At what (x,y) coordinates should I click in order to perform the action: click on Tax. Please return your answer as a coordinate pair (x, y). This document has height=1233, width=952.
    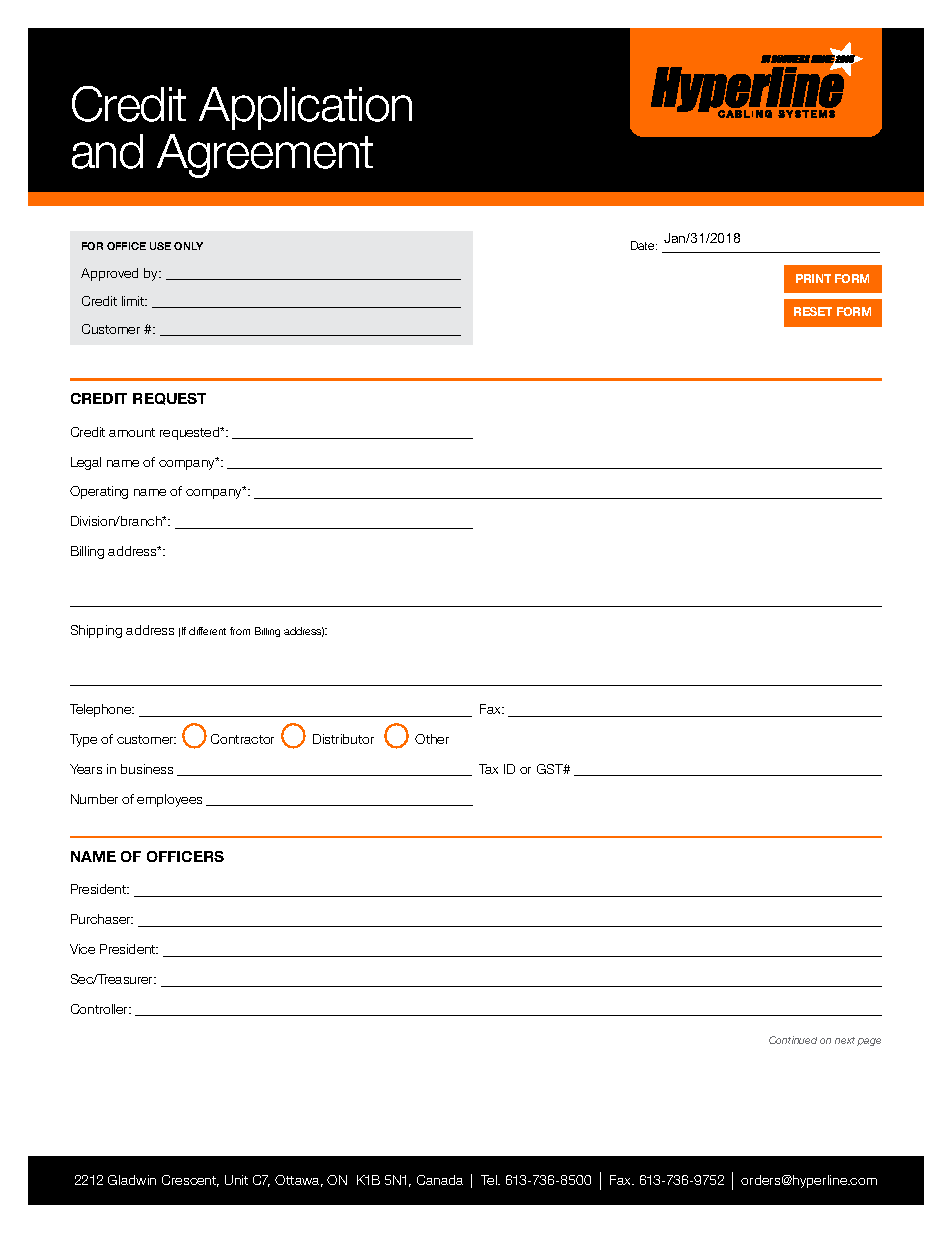
    Looking at the image, I should click on (488, 769).
